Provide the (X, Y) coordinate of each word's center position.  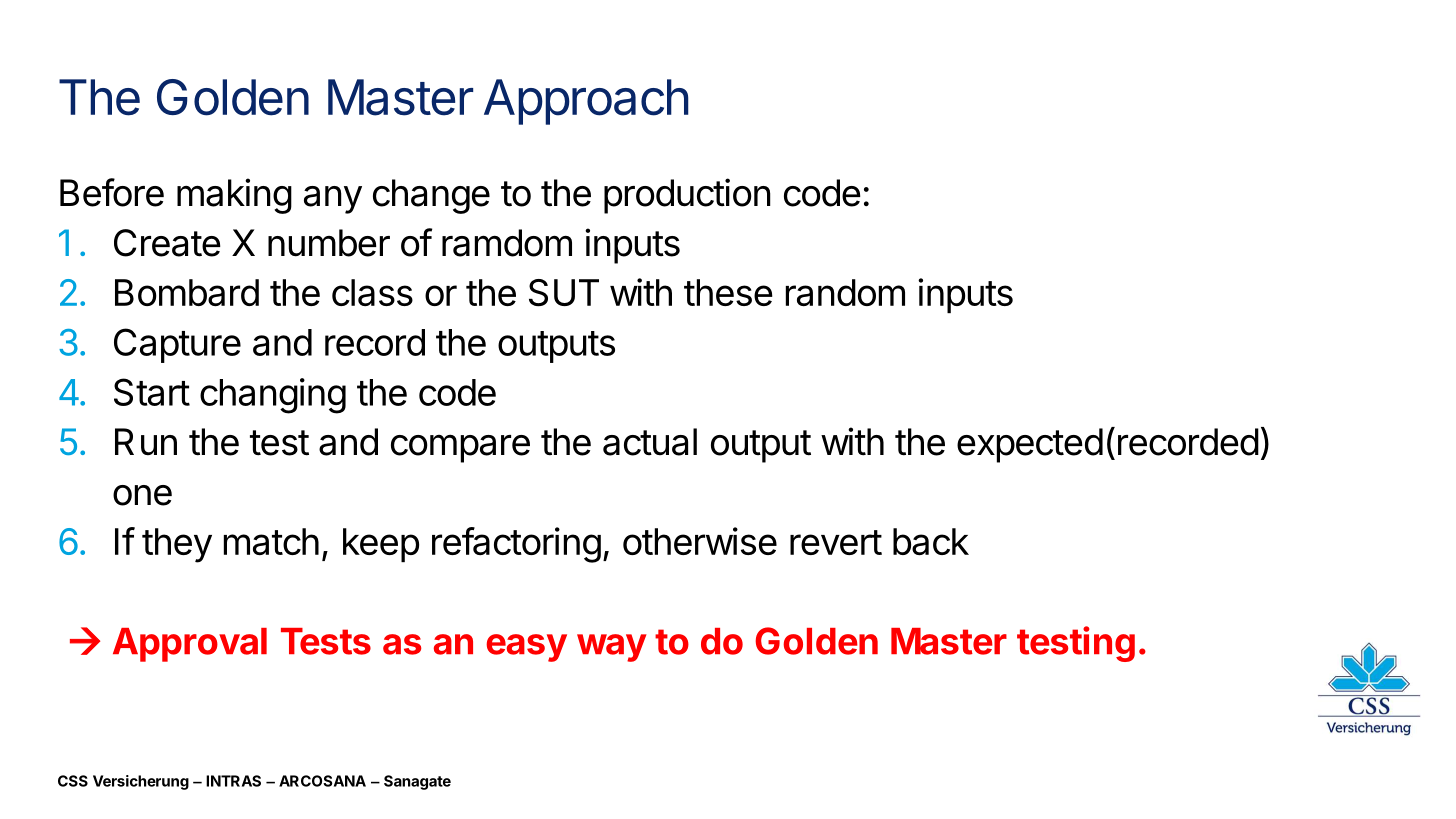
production (687, 196)
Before (112, 192)
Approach (586, 102)
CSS (73, 781)
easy (526, 648)
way (612, 648)
